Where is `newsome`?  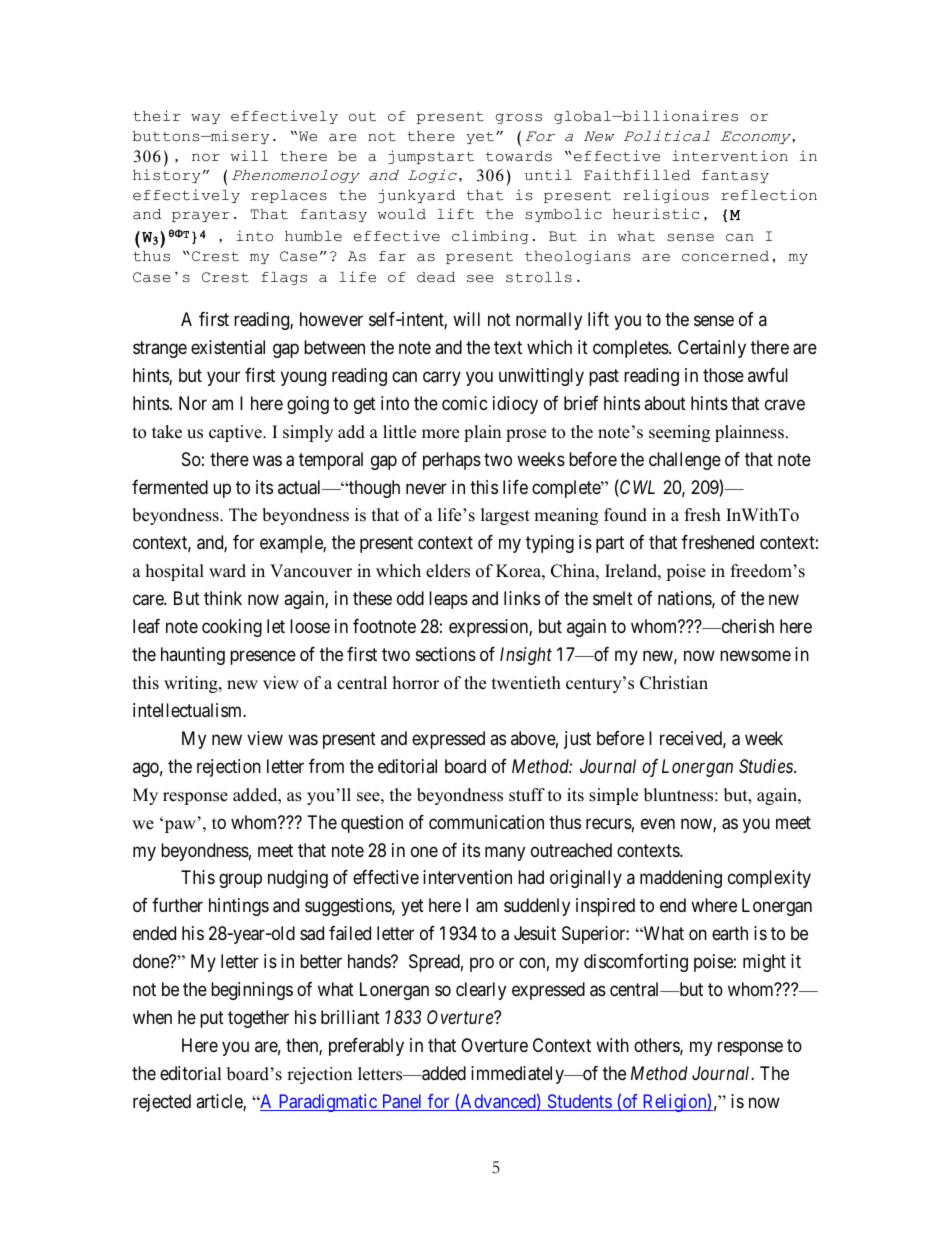
newsome is located at coordinates (755, 656).
